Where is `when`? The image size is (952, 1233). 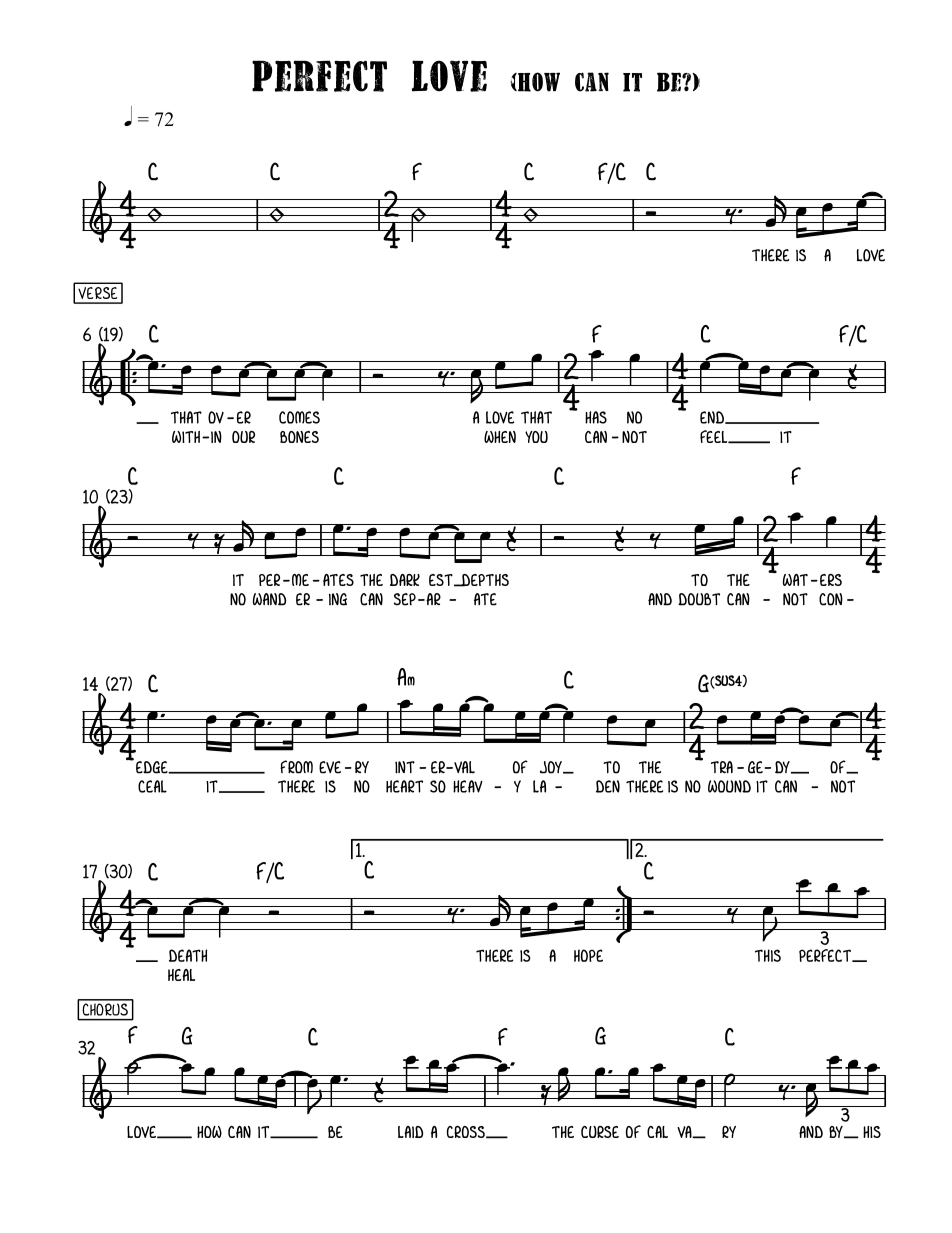 when is located at coordinates (500, 437).
